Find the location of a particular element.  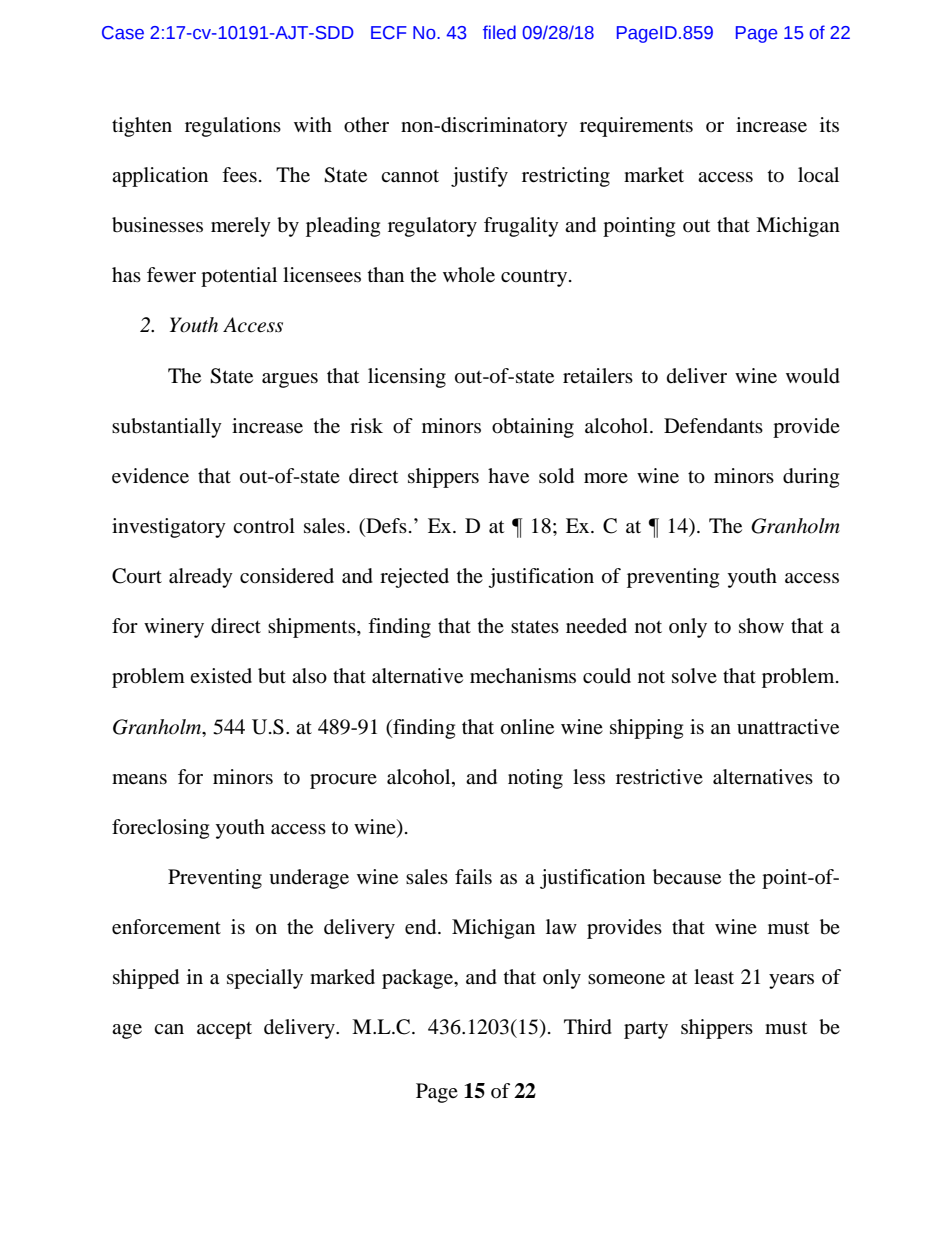

least is located at coordinates (714, 976).
